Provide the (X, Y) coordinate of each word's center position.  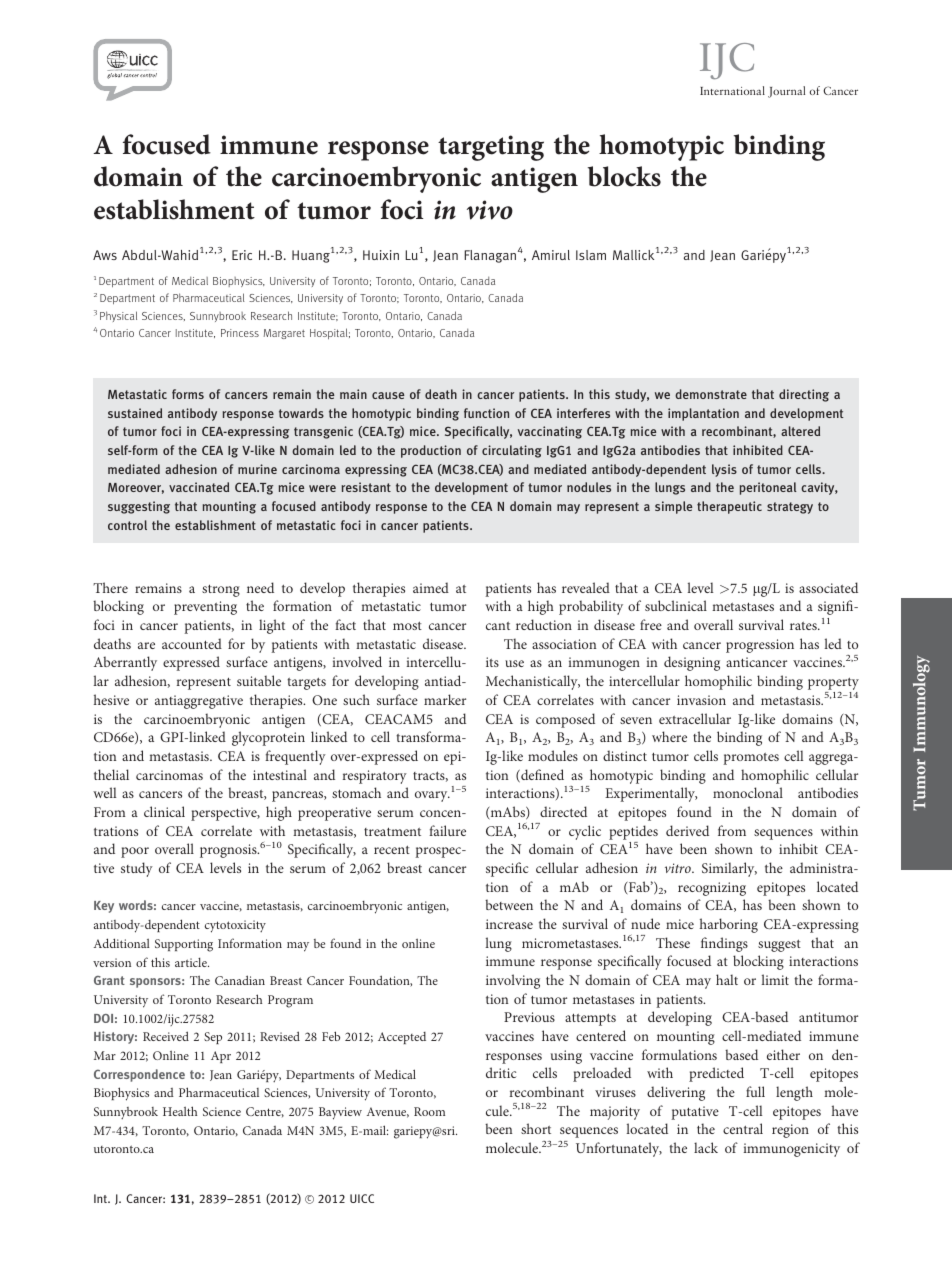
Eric (242, 255)
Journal (786, 92)
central (743, 1128)
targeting (491, 148)
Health (180, 1111)
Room (429, 1111)
